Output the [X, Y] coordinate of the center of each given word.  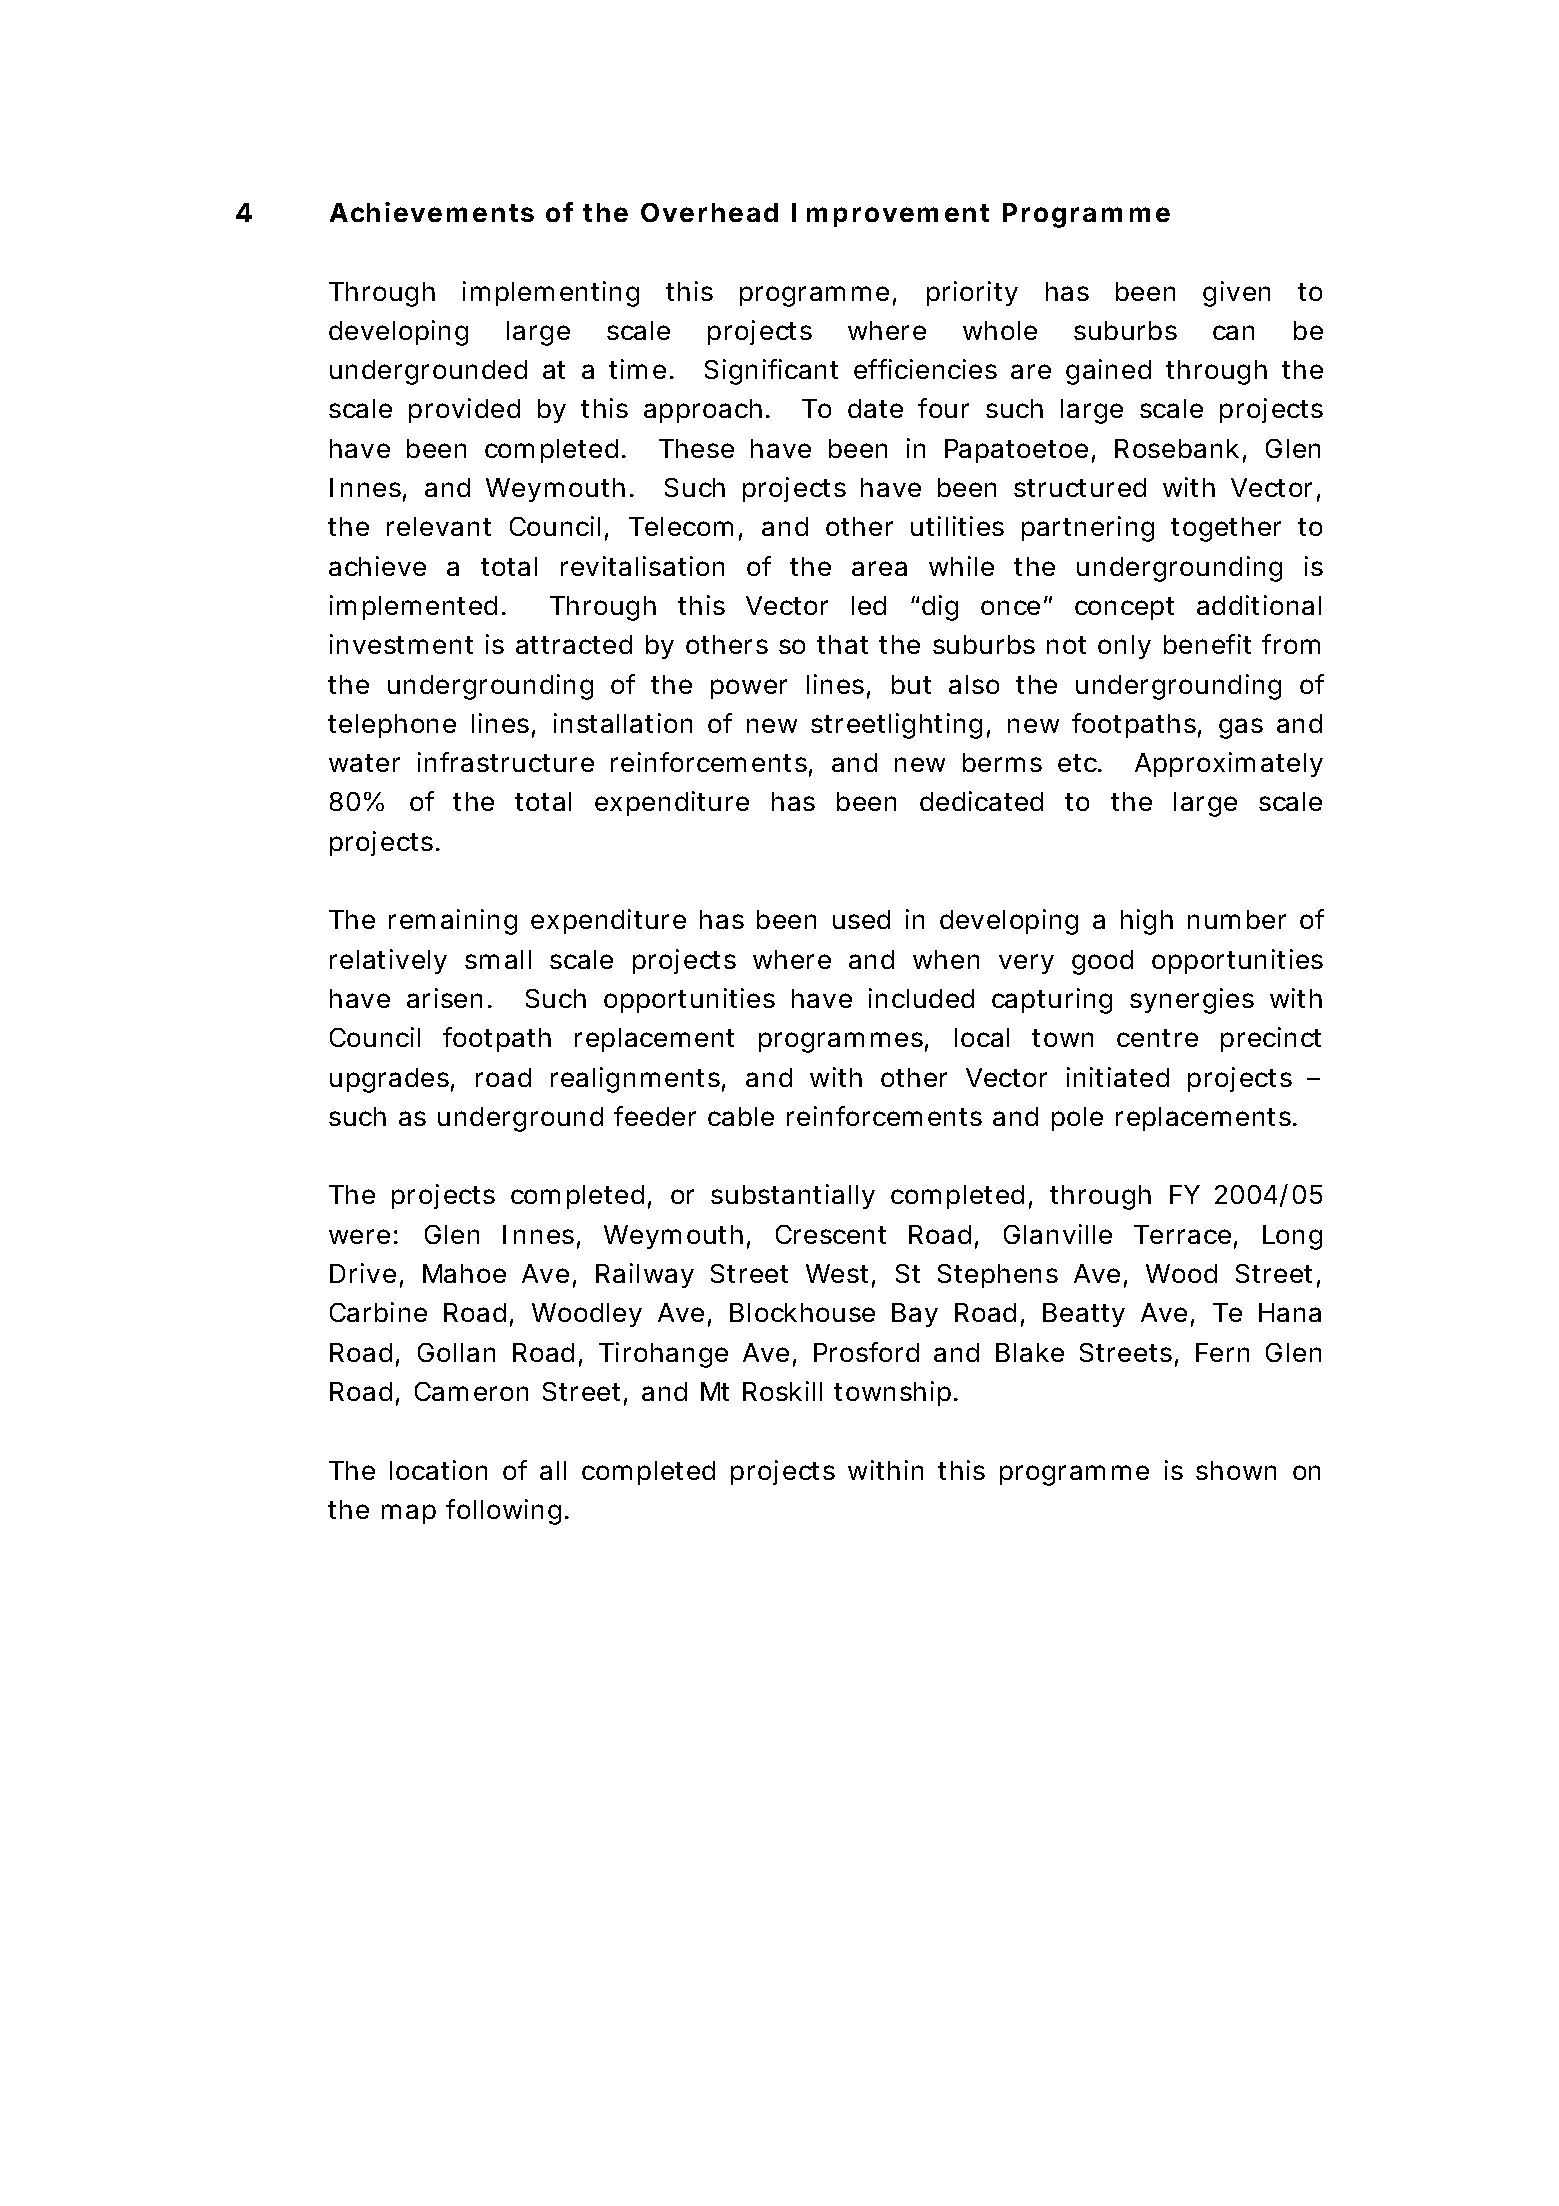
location [438, 1470]
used [861, 919]
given [1236, 294]
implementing [551, 294]
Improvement [890, 215]
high [1147, 922]
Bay [915, 1315]
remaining [453, 922]
